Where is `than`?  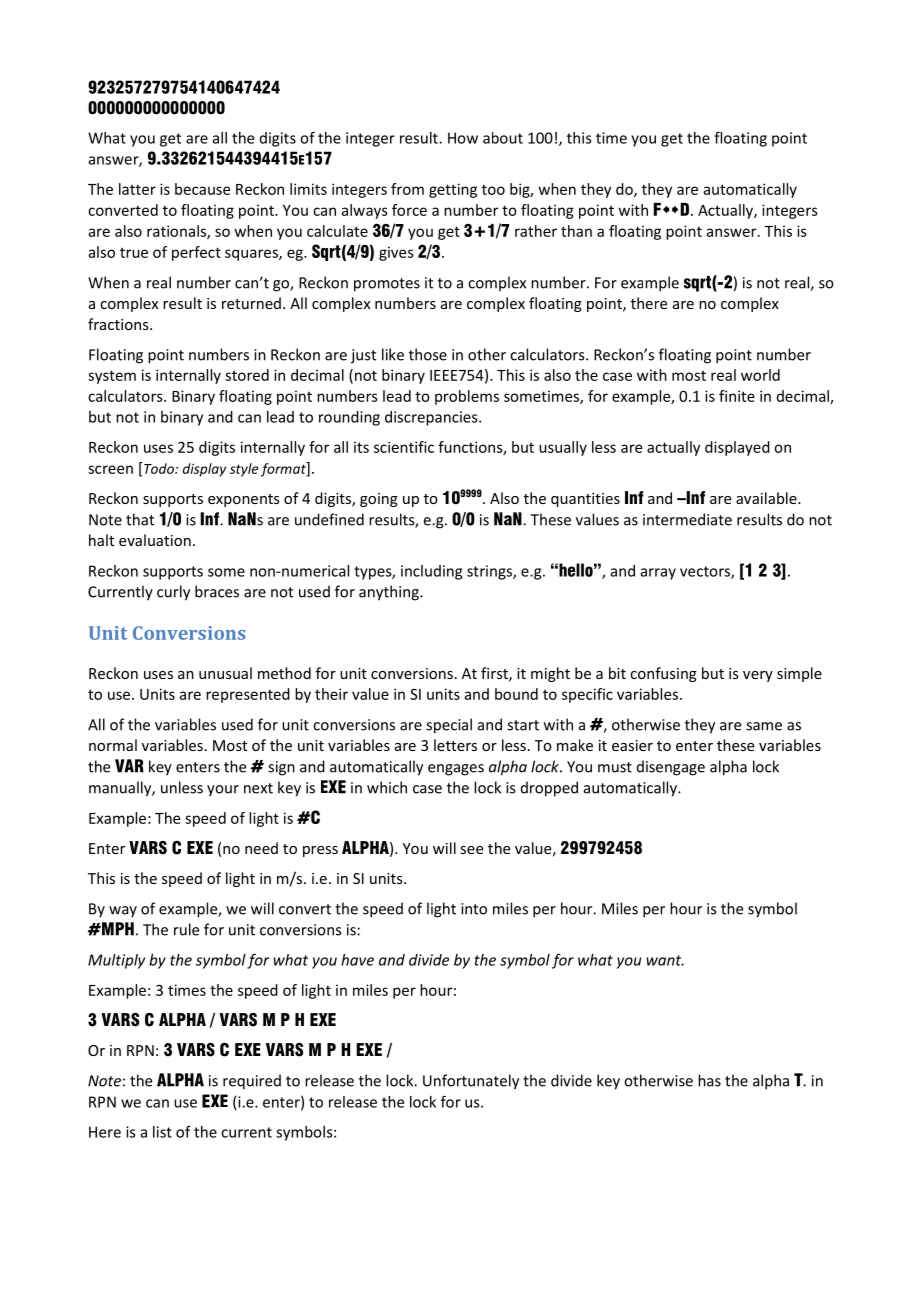 than is located at coordinates (576, 231).
